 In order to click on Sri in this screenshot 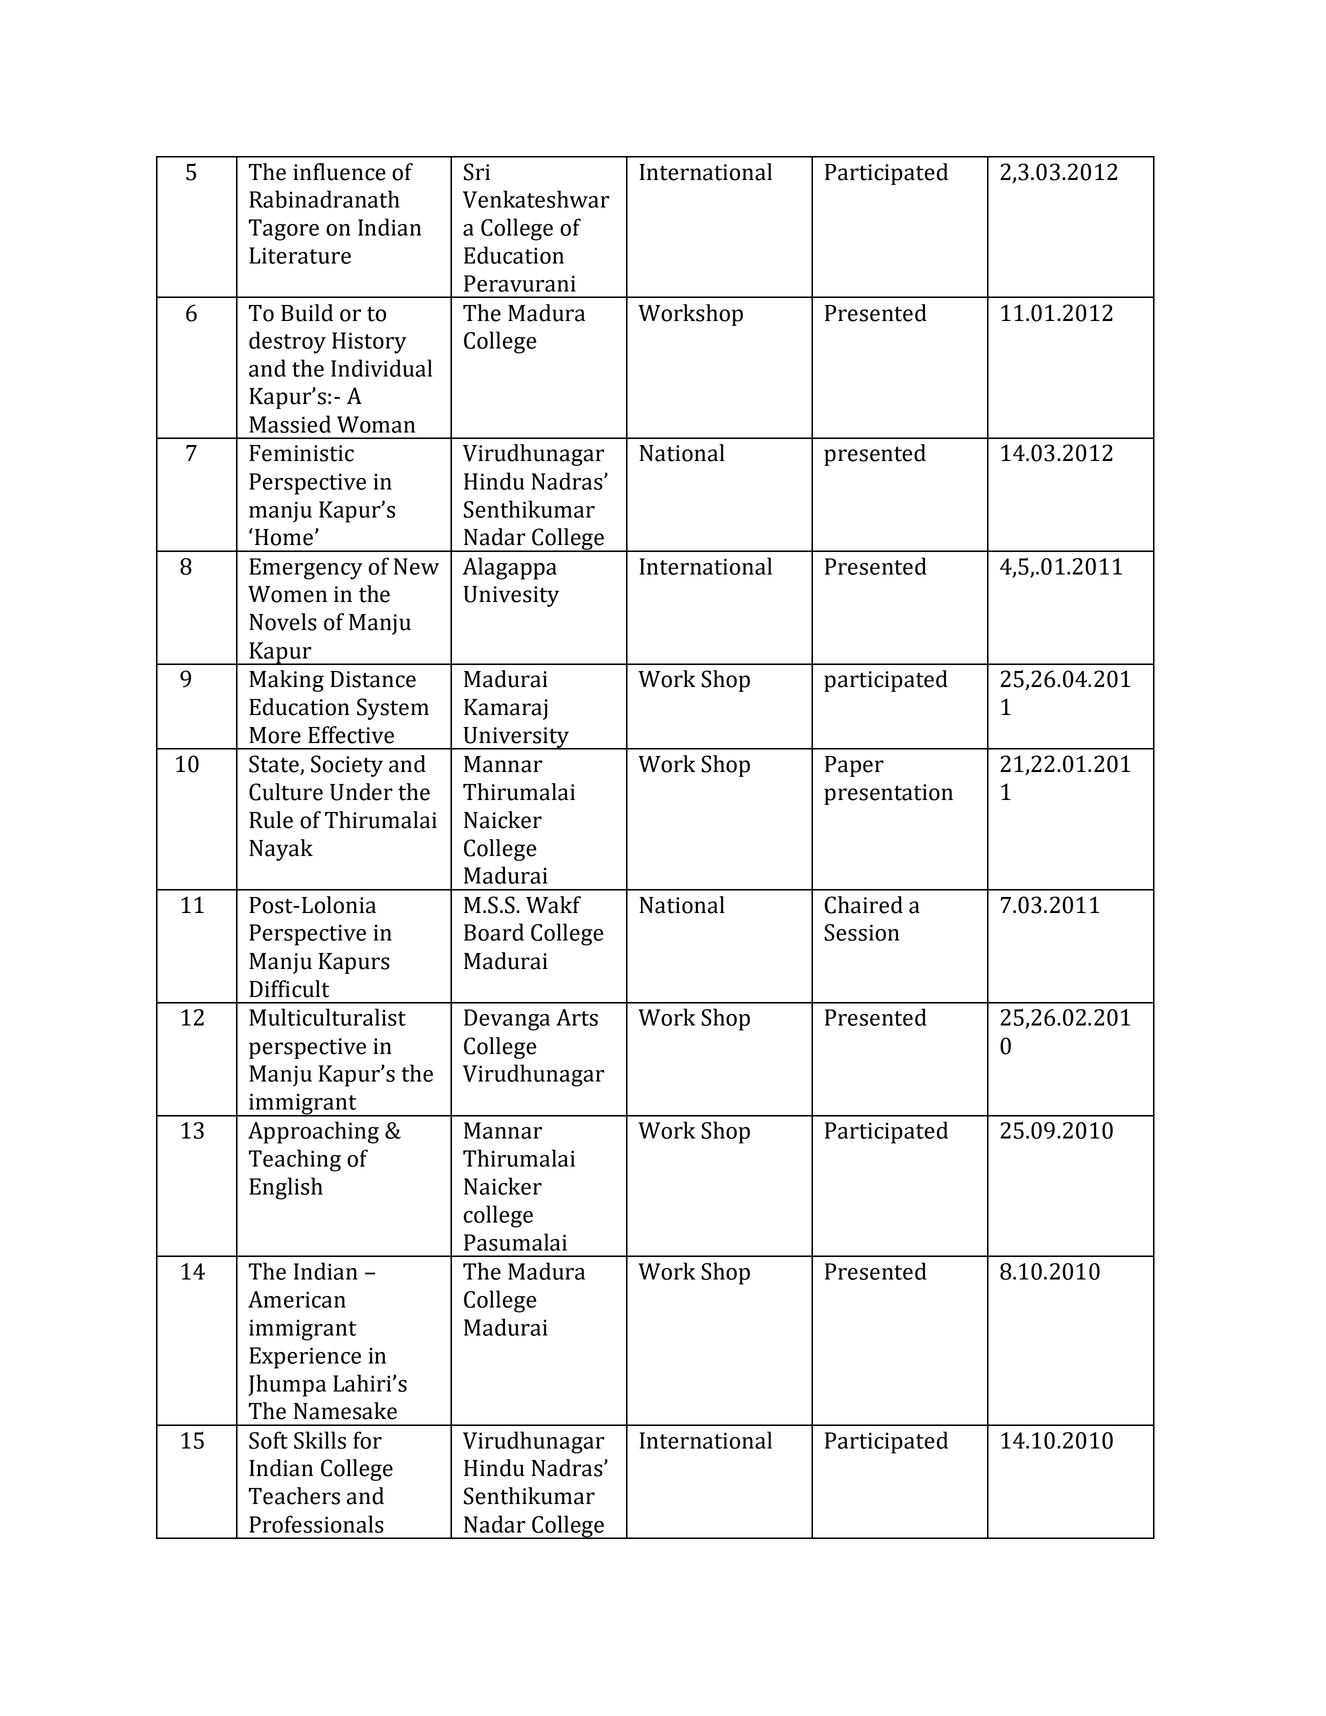, I will do `click(477, 172)`.
